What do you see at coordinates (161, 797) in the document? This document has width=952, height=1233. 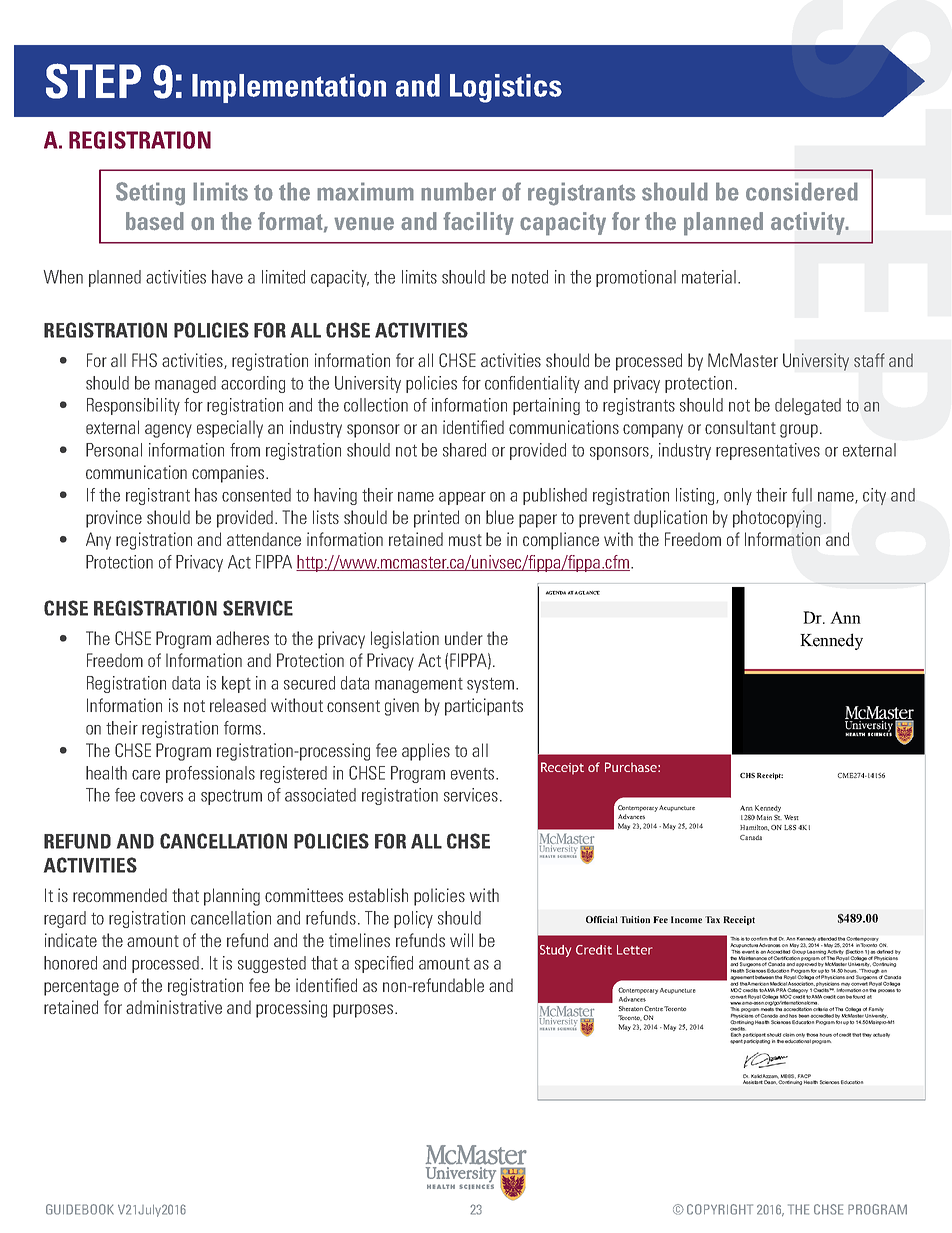 I see `covers` at bounding box center [161, 797].
